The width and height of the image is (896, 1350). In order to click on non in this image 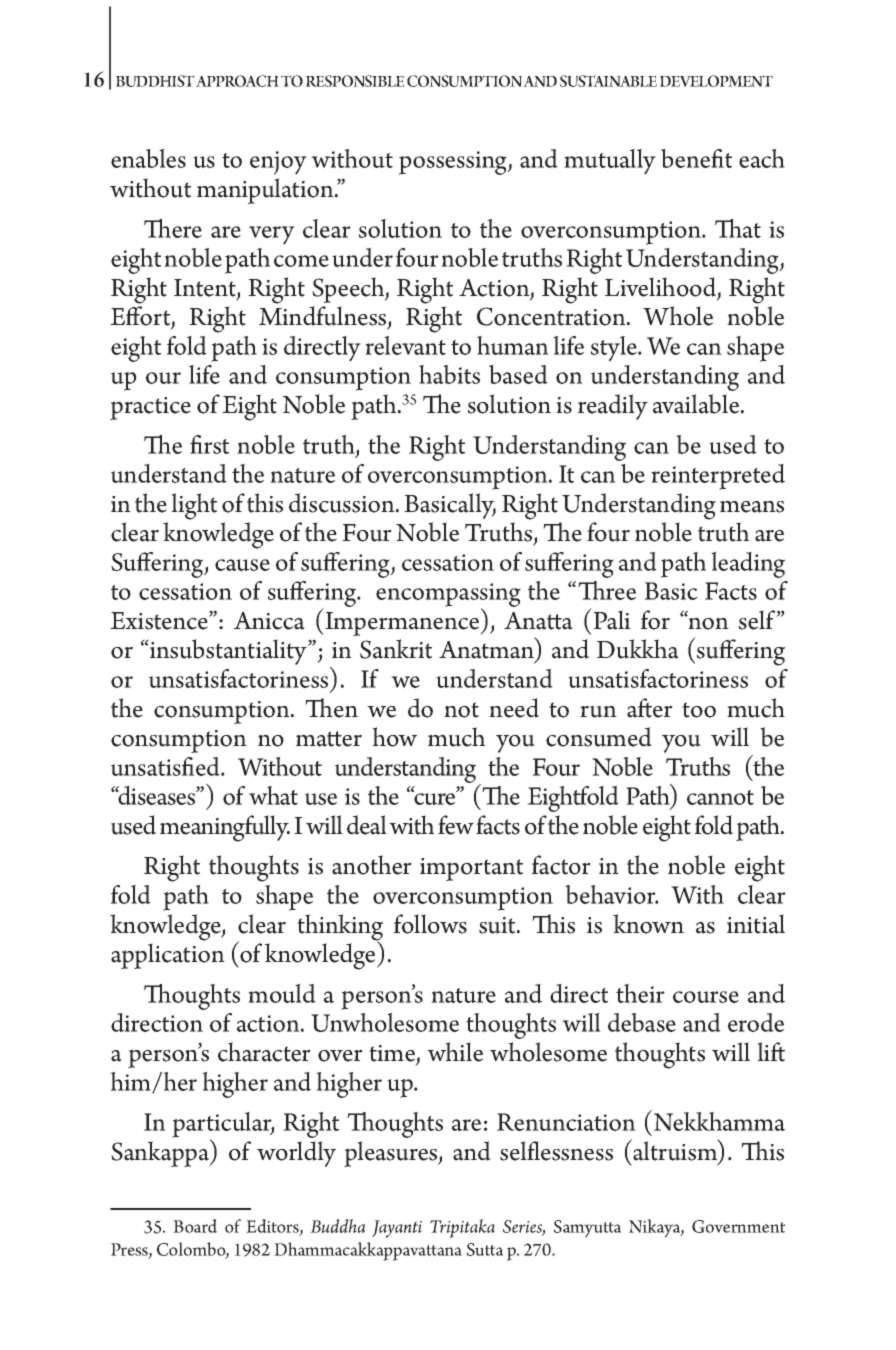, I will do `click(707, 623)`.
